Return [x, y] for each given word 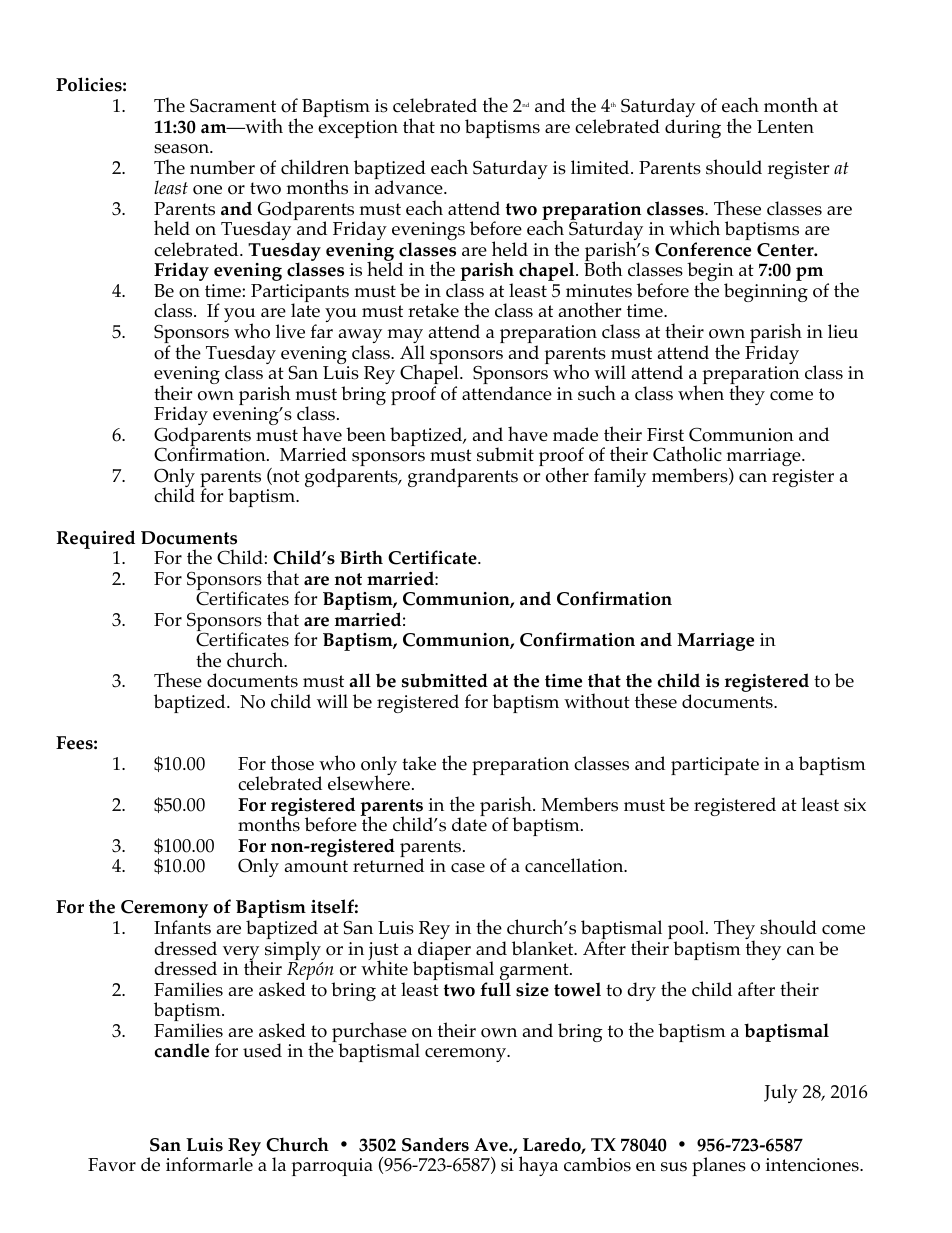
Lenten [785, 126]
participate [715, 766]
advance [410, 187]
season [183, 149]
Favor [112, 1165]
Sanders [435, 1144]
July [781, 1093]
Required [95, 539]
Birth [361, 557]
